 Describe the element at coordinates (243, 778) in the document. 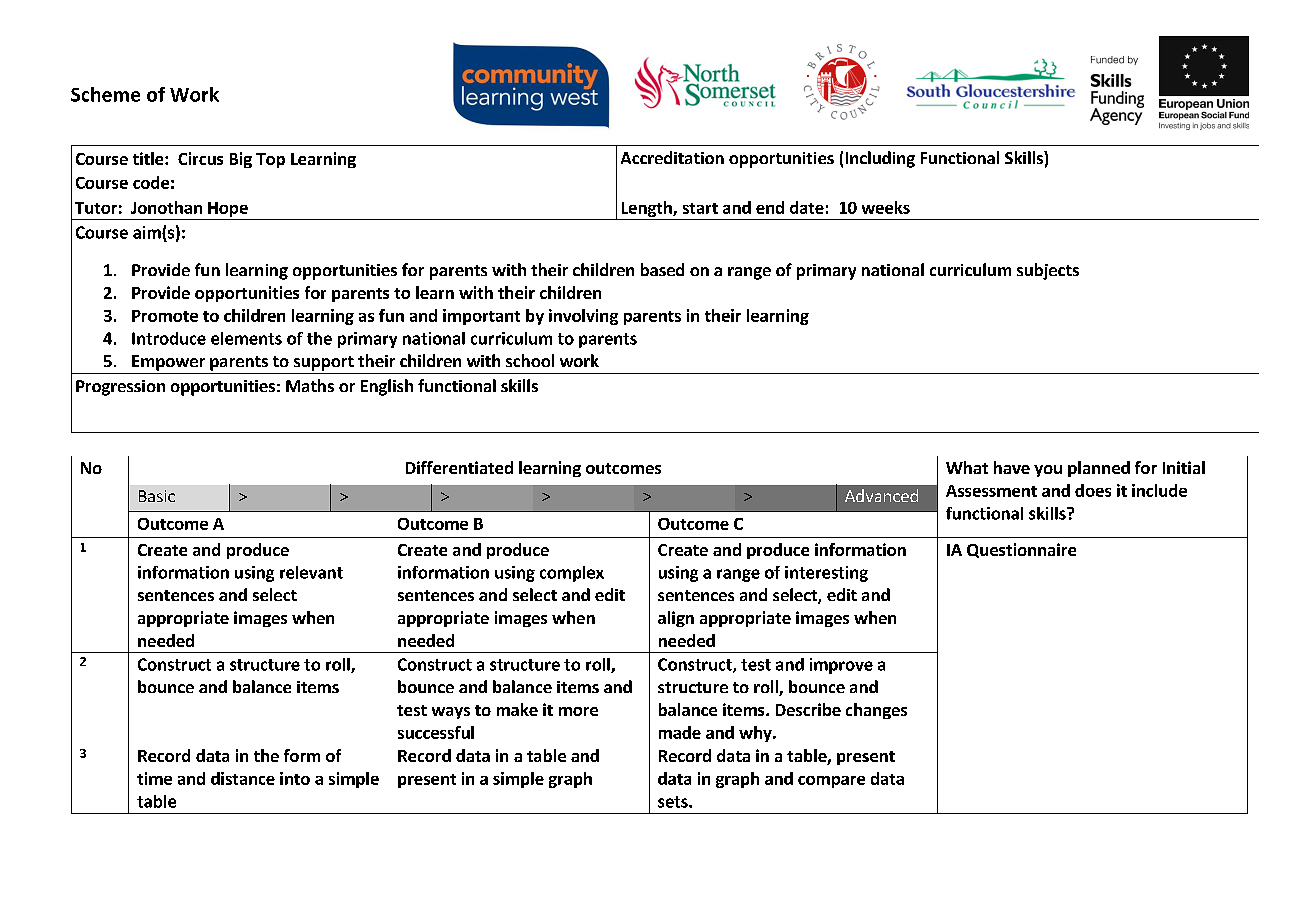

I see `distance` at that location.
